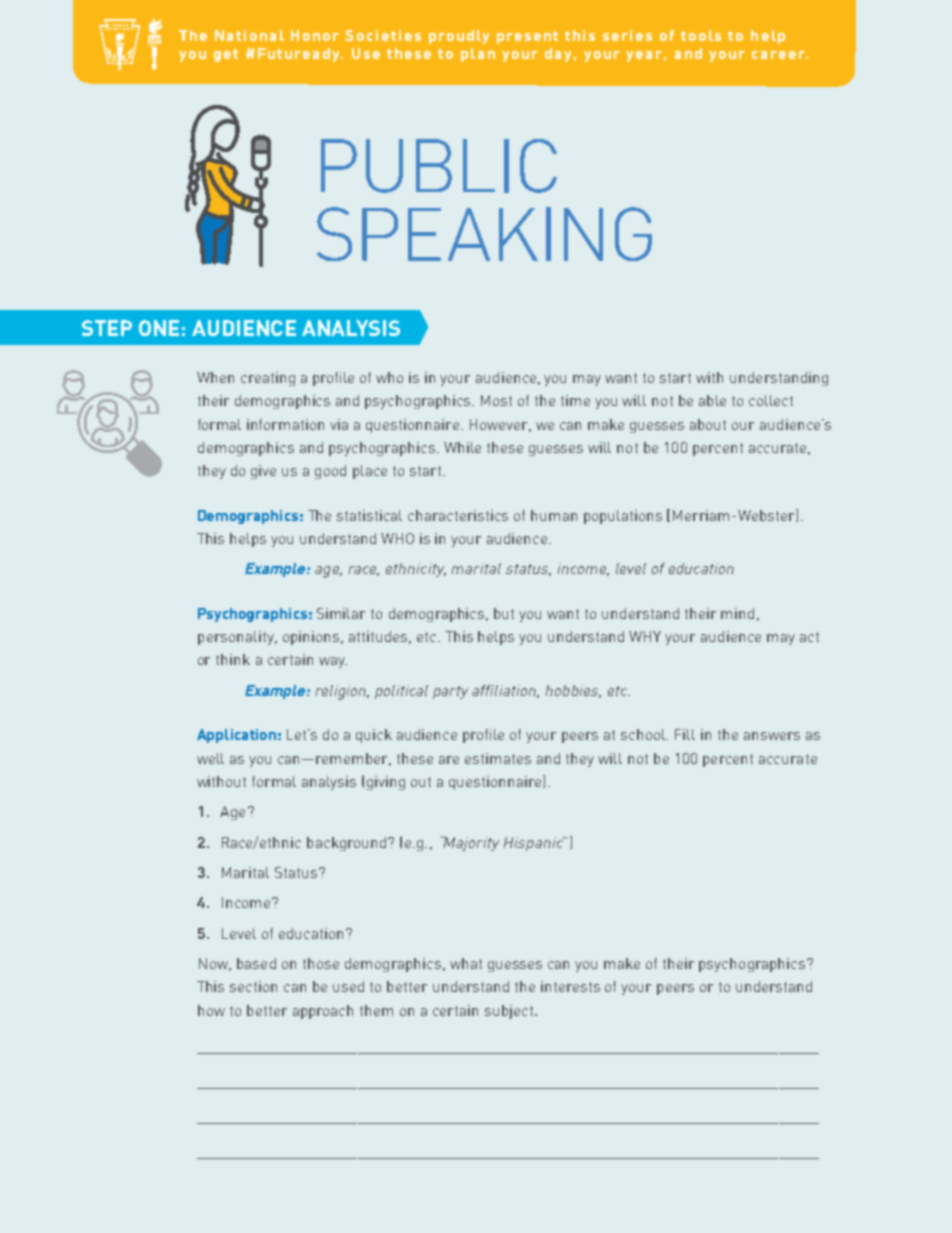 The height and width of the document is (1233, 952). Describe the element at coordinates (226, 55) in the document. I see `get` at that location.
